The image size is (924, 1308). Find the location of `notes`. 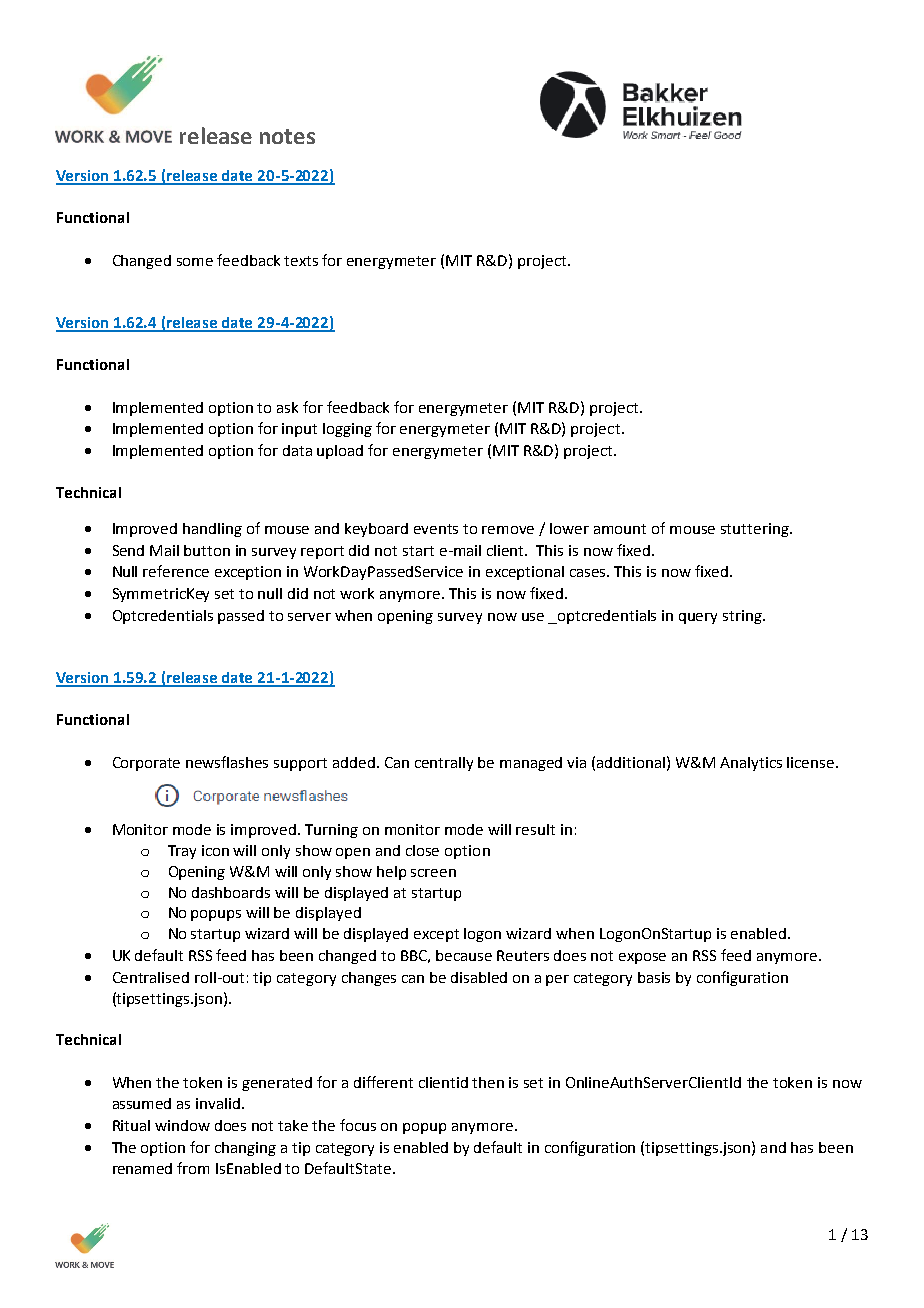

notes is located at coordinates (287, 136).
